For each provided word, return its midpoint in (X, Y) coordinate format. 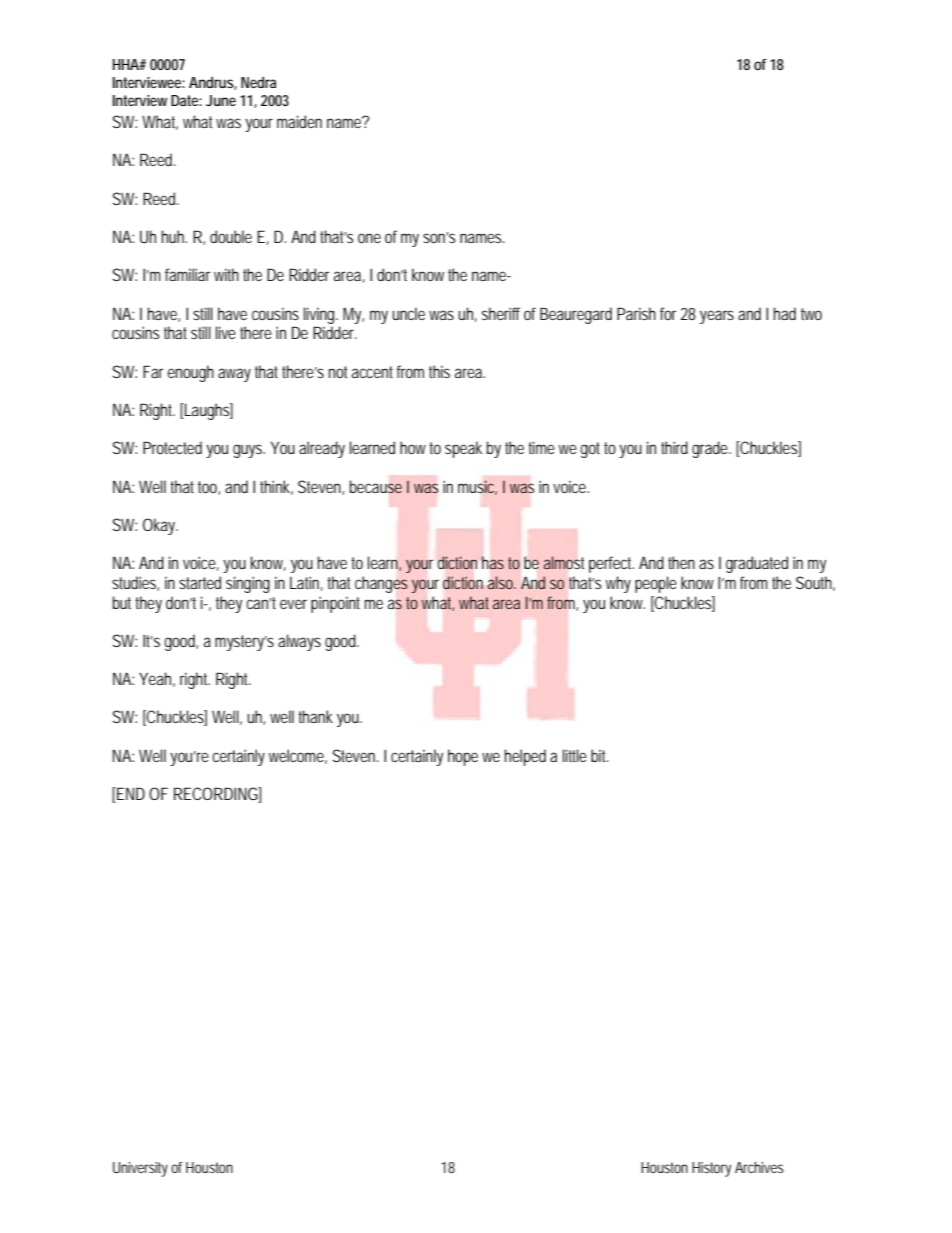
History (711, 1169)
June (221, 100)
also (502, 582)
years (717, 317)
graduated (757, 564)
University (140, 1169)
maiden (299, 121)
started (200, 582)
